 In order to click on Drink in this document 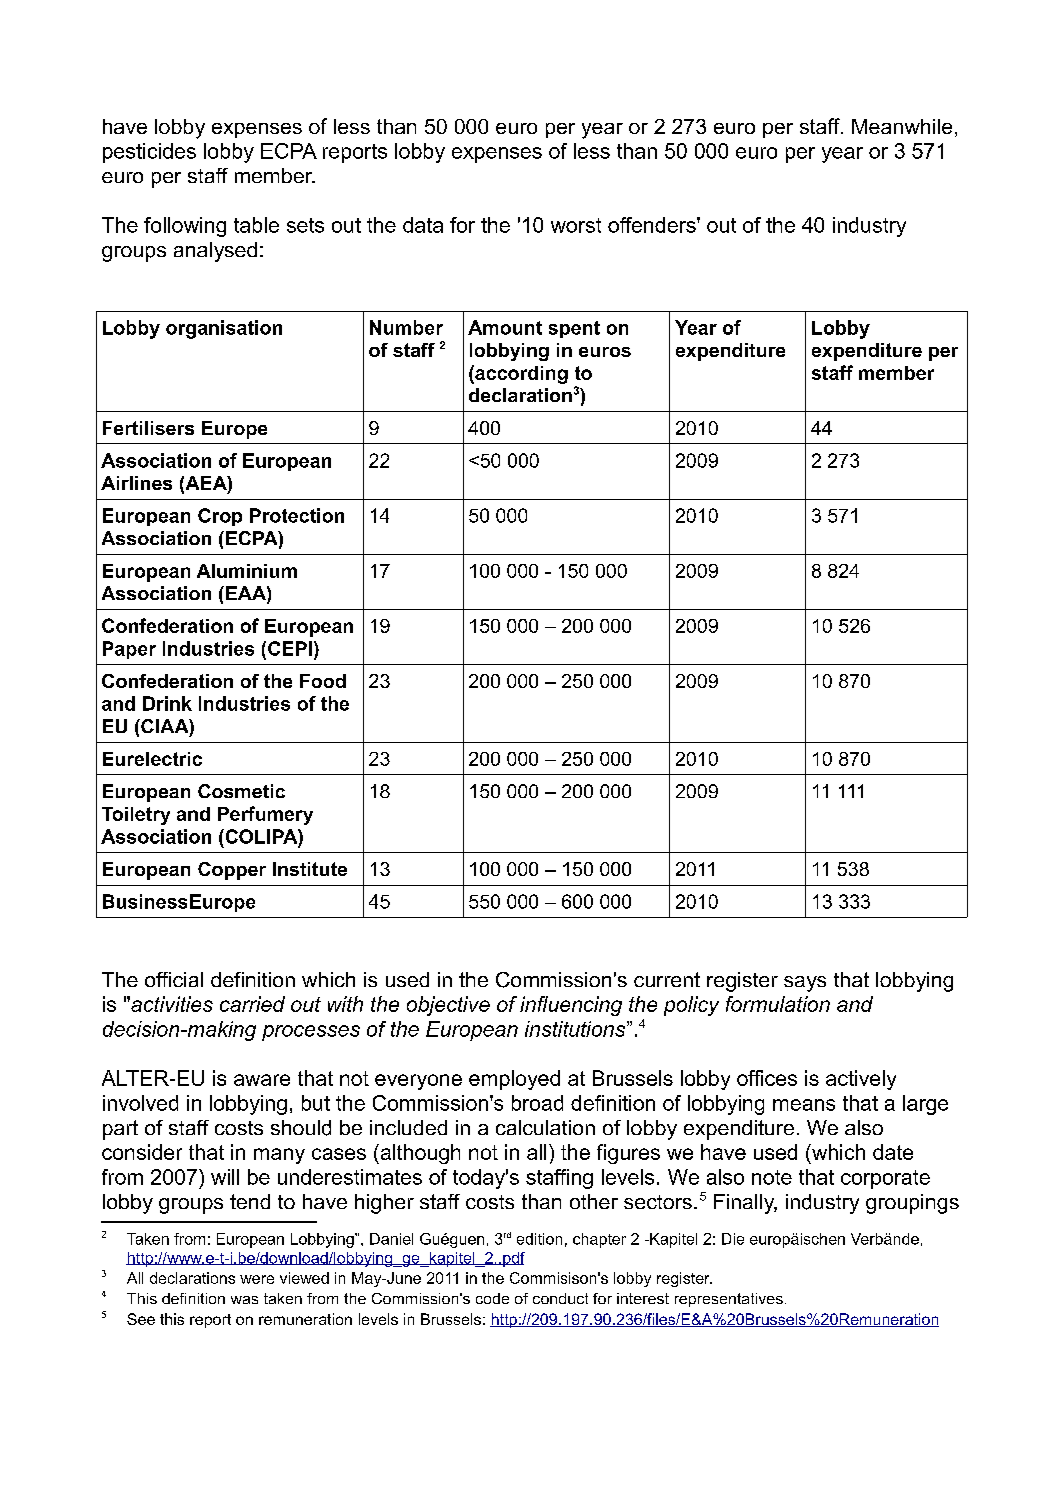, I will do `click(167, 703)`.
